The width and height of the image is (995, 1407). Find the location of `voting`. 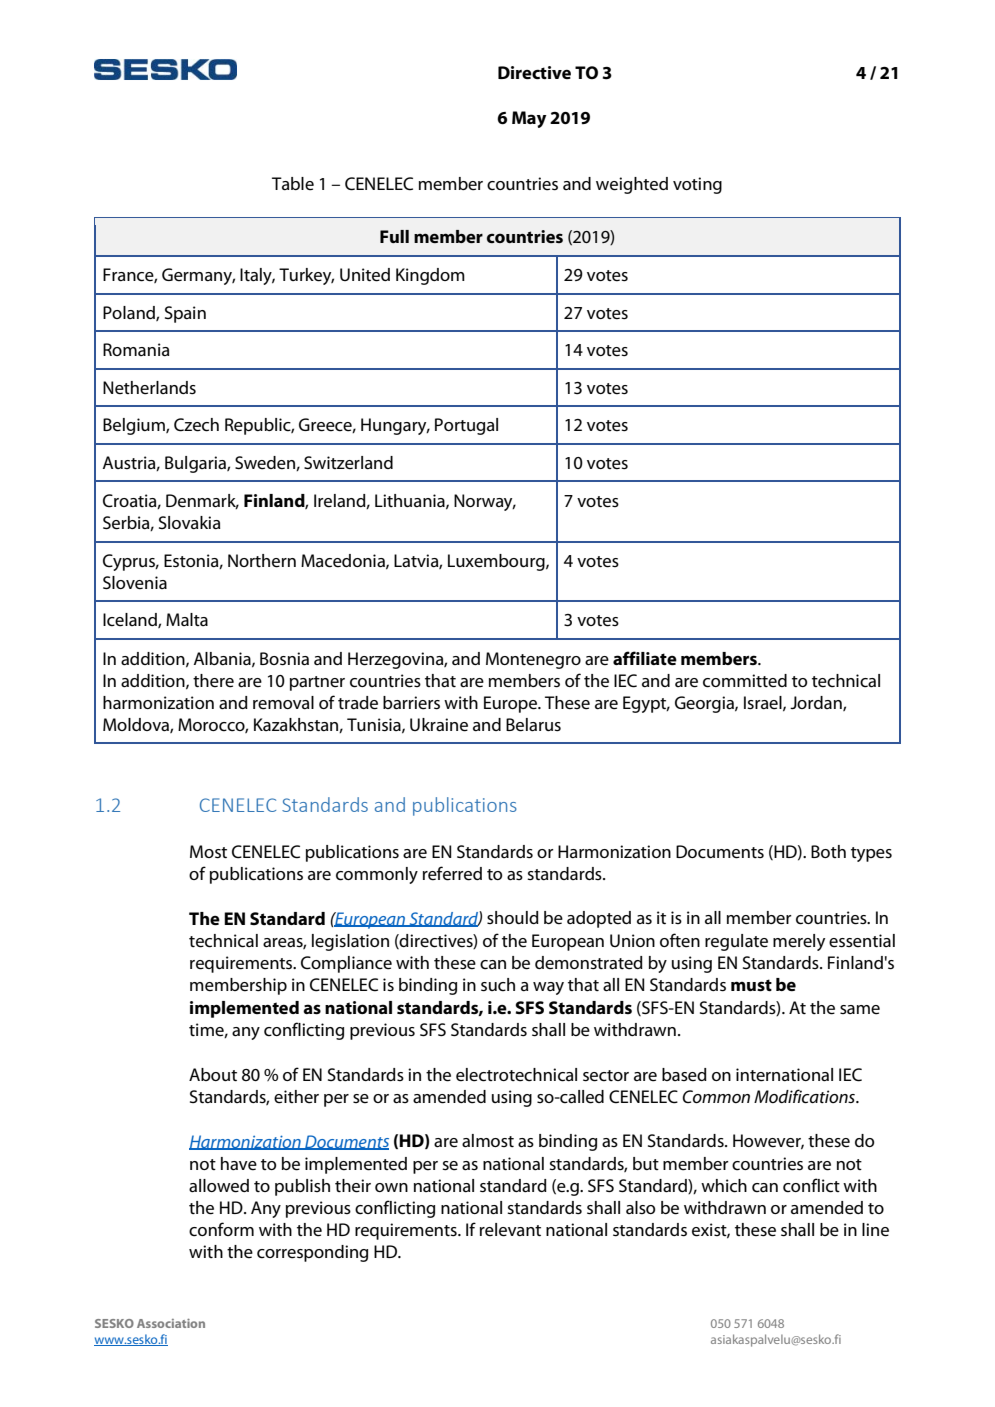

voting is located at coordinates (697, 185).
